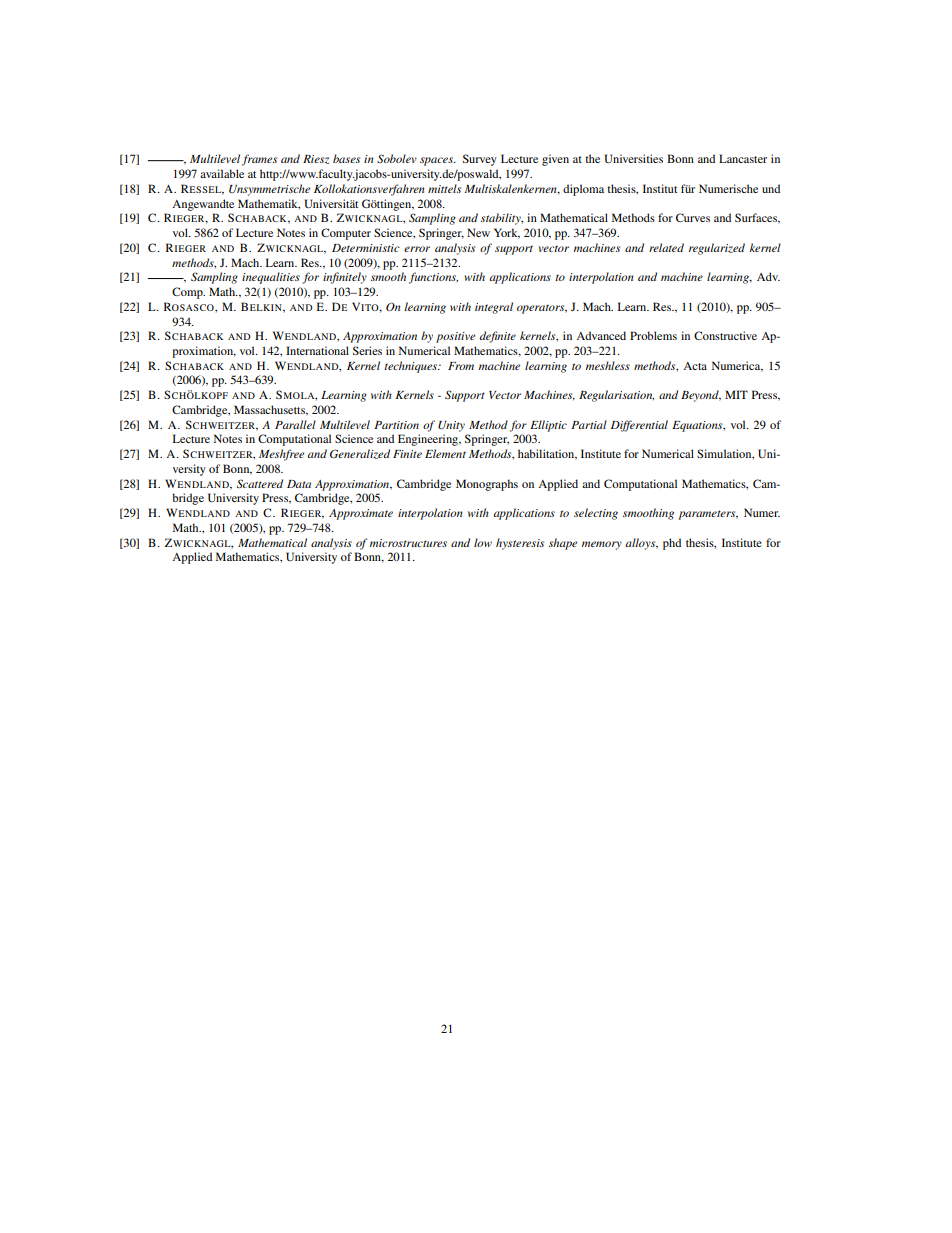  I want to click on From, so click(461, 366).
